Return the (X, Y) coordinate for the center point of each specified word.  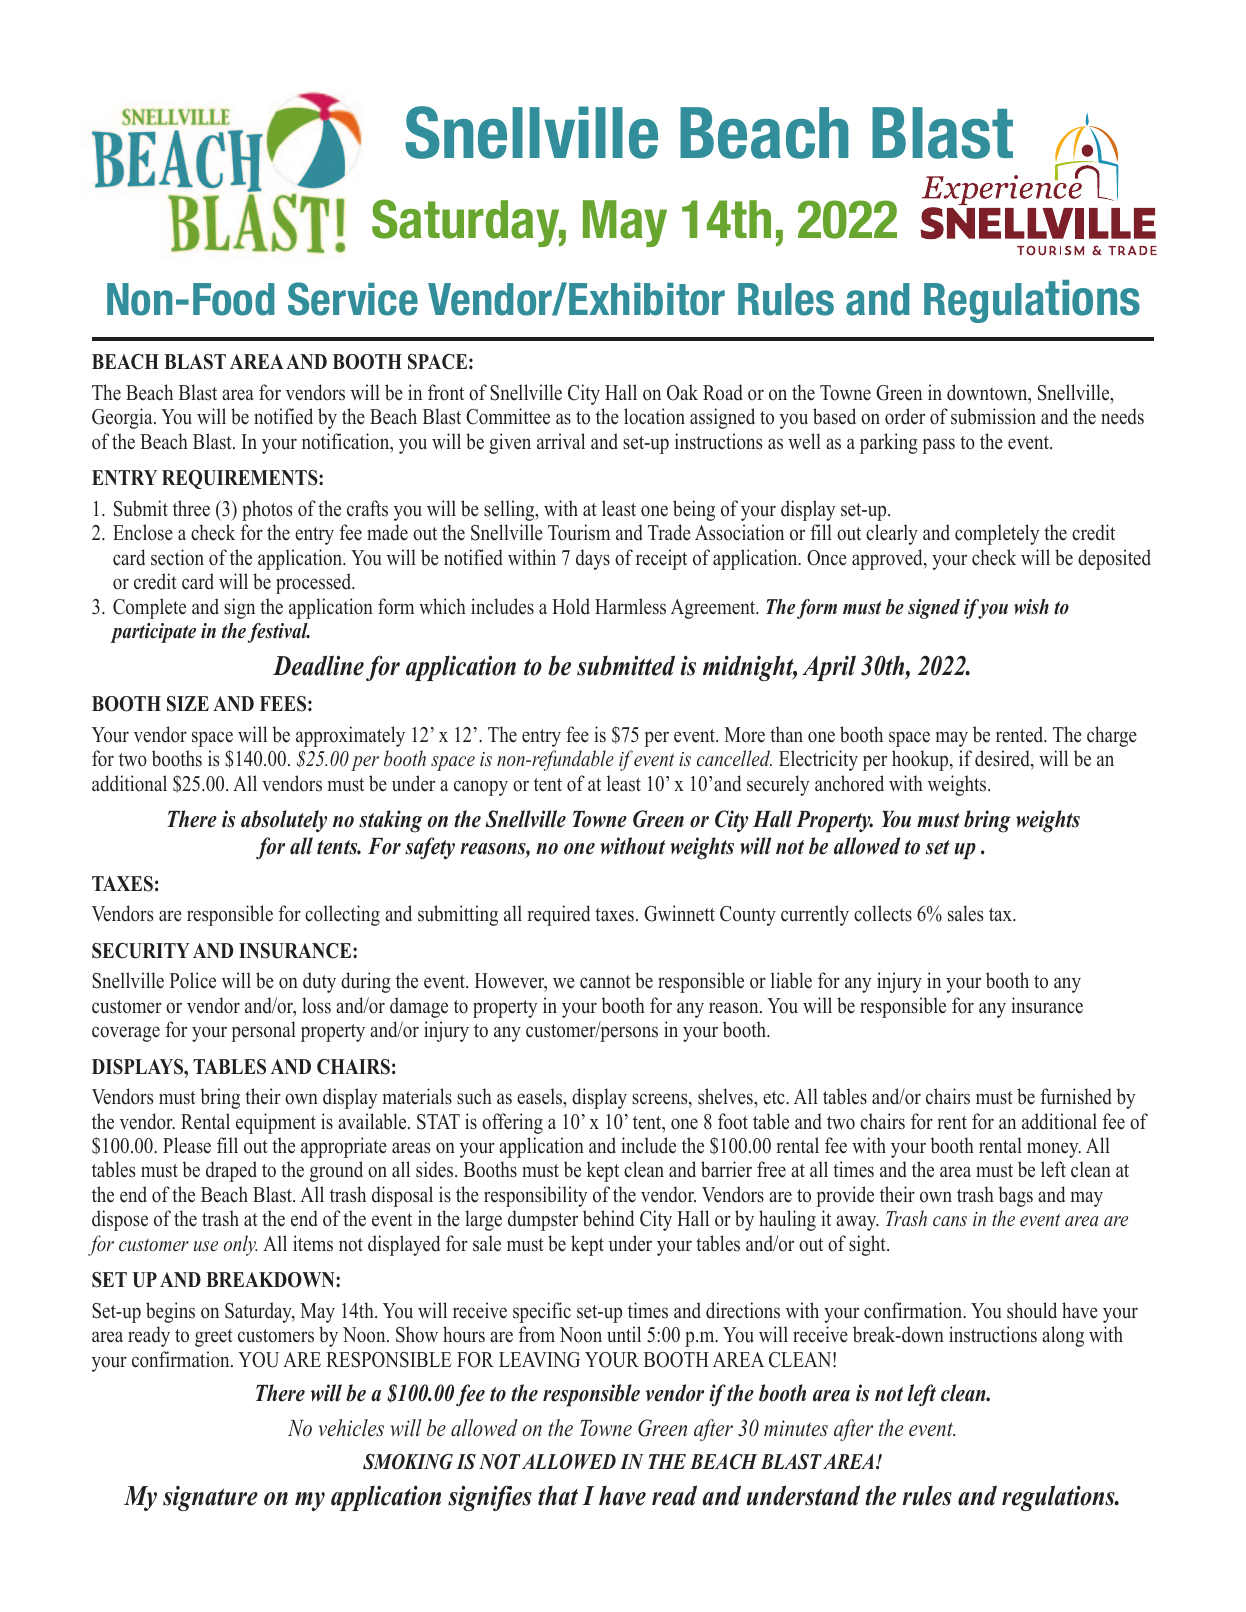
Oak (682, 392)
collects (883, 913)
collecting (342, 915)
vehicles (351, 1428)
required (558, 915)
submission (993, 416)
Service (353, 299)
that (558, 1496)
